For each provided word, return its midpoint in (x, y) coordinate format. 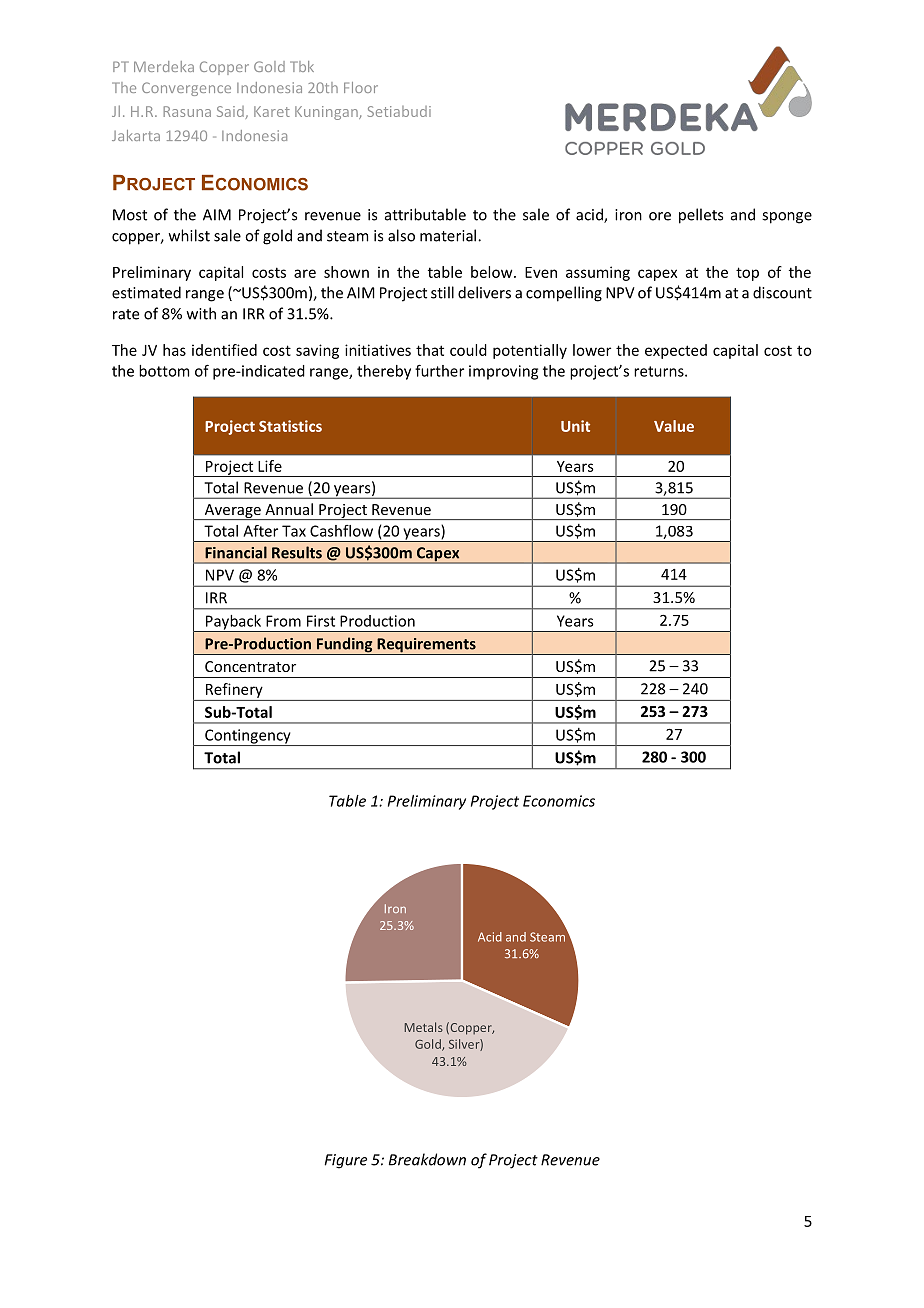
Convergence (186, 89)
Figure (345, 1161)
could (468, 350)
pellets (701, 216)
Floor (361, 87)
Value (674, 426)
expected (676, 351)
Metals (424, 1027)
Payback (233, 623)
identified (224, 350)
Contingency (248, 737)
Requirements (426, 646)
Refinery (234, 690)
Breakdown (427, 1159)
